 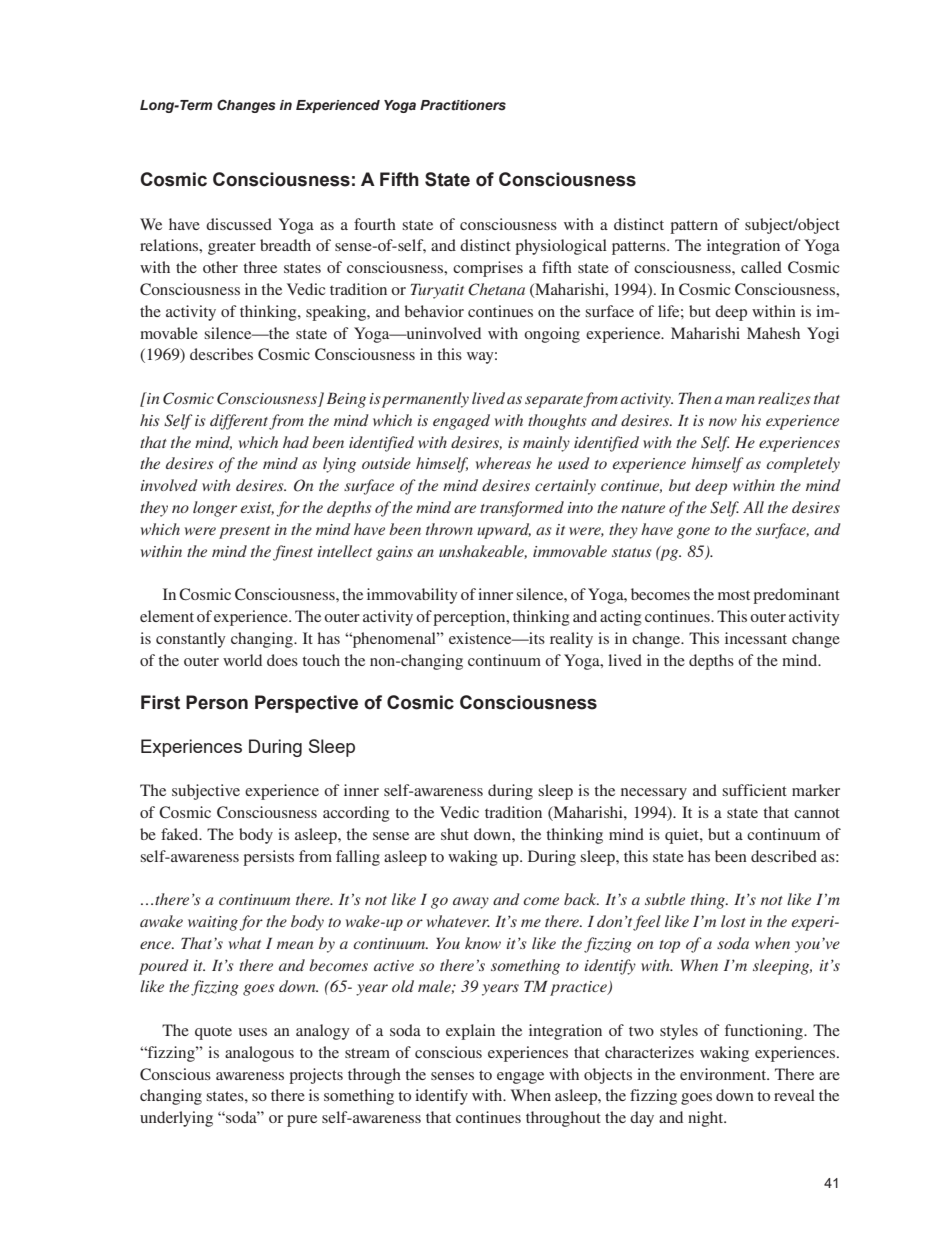 I want to click on discussed, so click(x=239, y=224).
